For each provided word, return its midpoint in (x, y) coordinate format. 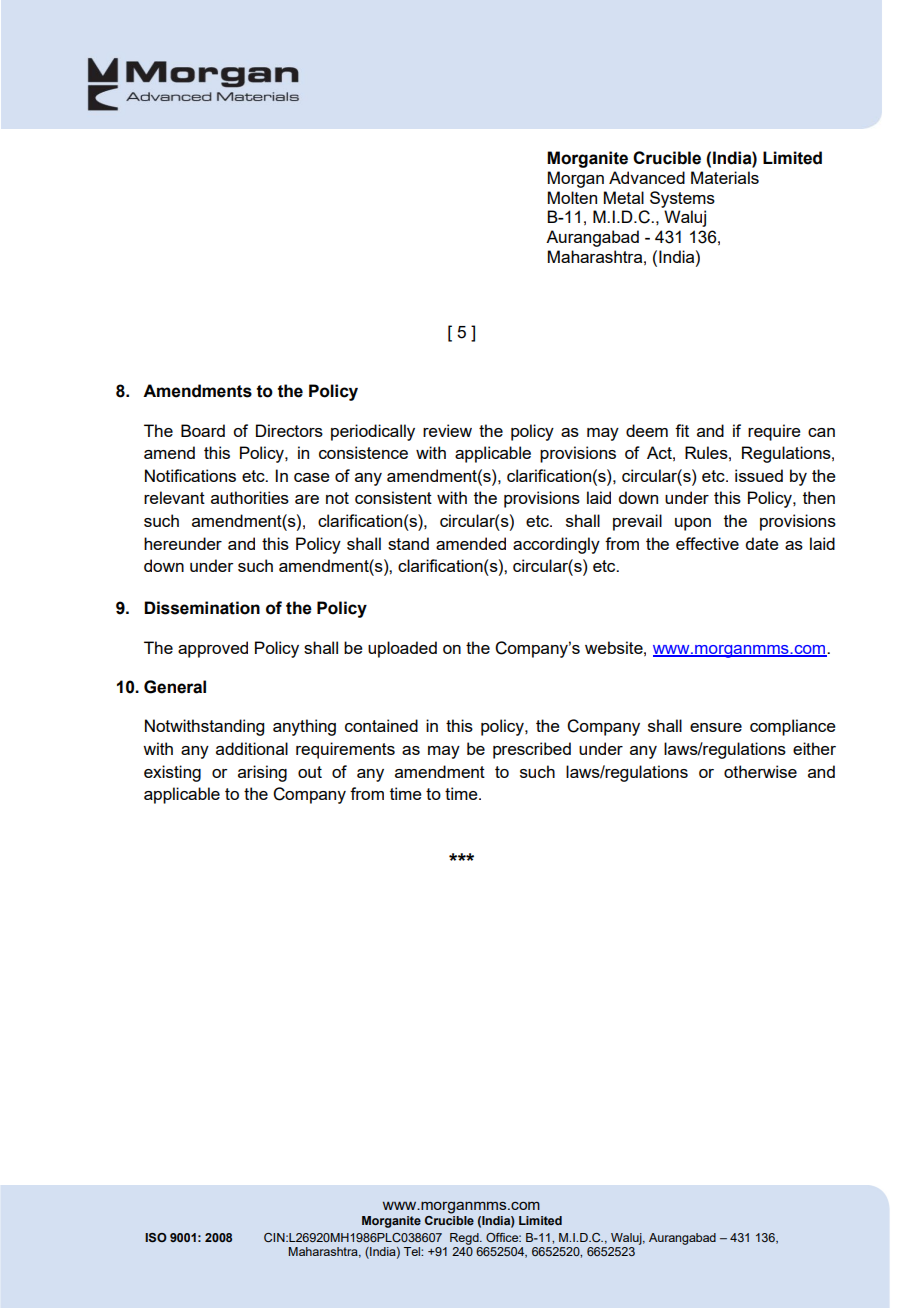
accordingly (556, 545)
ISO (156, 1237)
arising (262, 773)
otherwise (760, 771)
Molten (572, 197)
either (814, 748)
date (762, 543)
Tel (413, 1251)
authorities (250, 497)
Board (203, 430)
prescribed (532, 750)
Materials (725, 177)
